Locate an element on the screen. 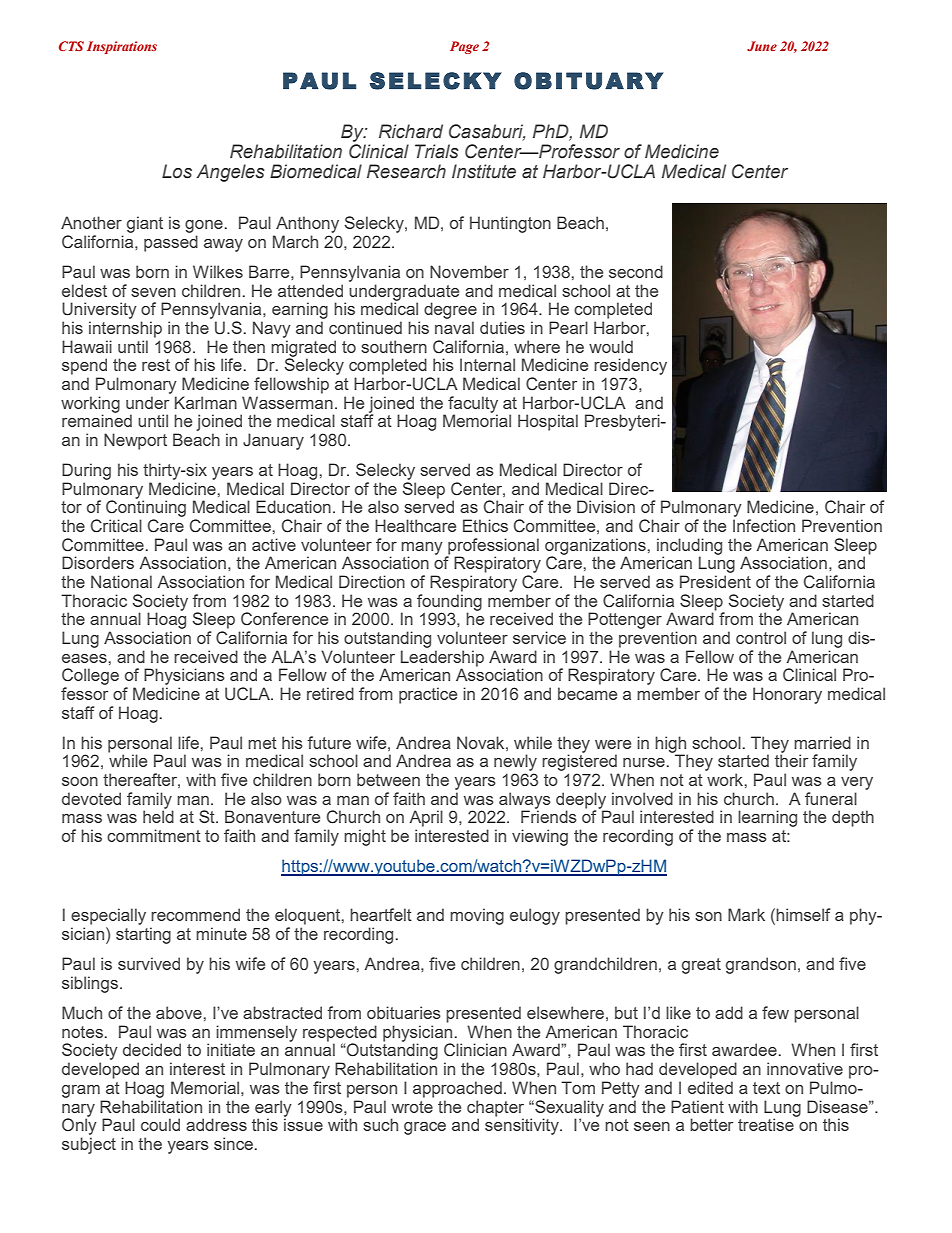 The width and height of the screenshot is (952, 1233). President is located at coordinates (715, 581).
